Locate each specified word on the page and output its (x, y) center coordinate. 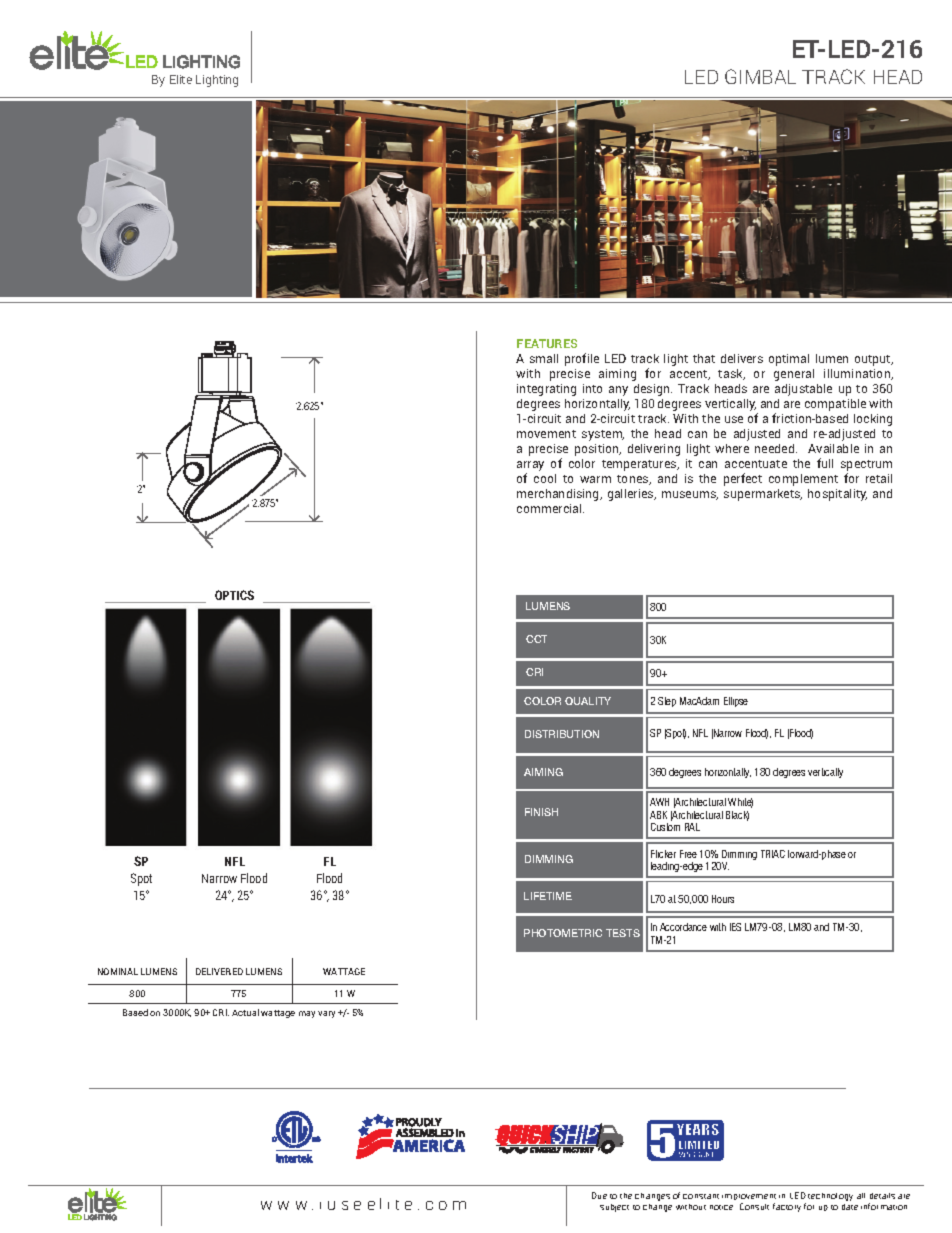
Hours (723, 899)
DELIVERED (219, 971)
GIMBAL (760, 76)
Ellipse (736, 702)
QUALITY (588, 701)
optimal (789, 360)
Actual (245, 1012)
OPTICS (234, 595)
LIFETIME (548, 896)
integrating (546, 390)
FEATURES (547, 343)
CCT (536, 639)
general (794, 375)
